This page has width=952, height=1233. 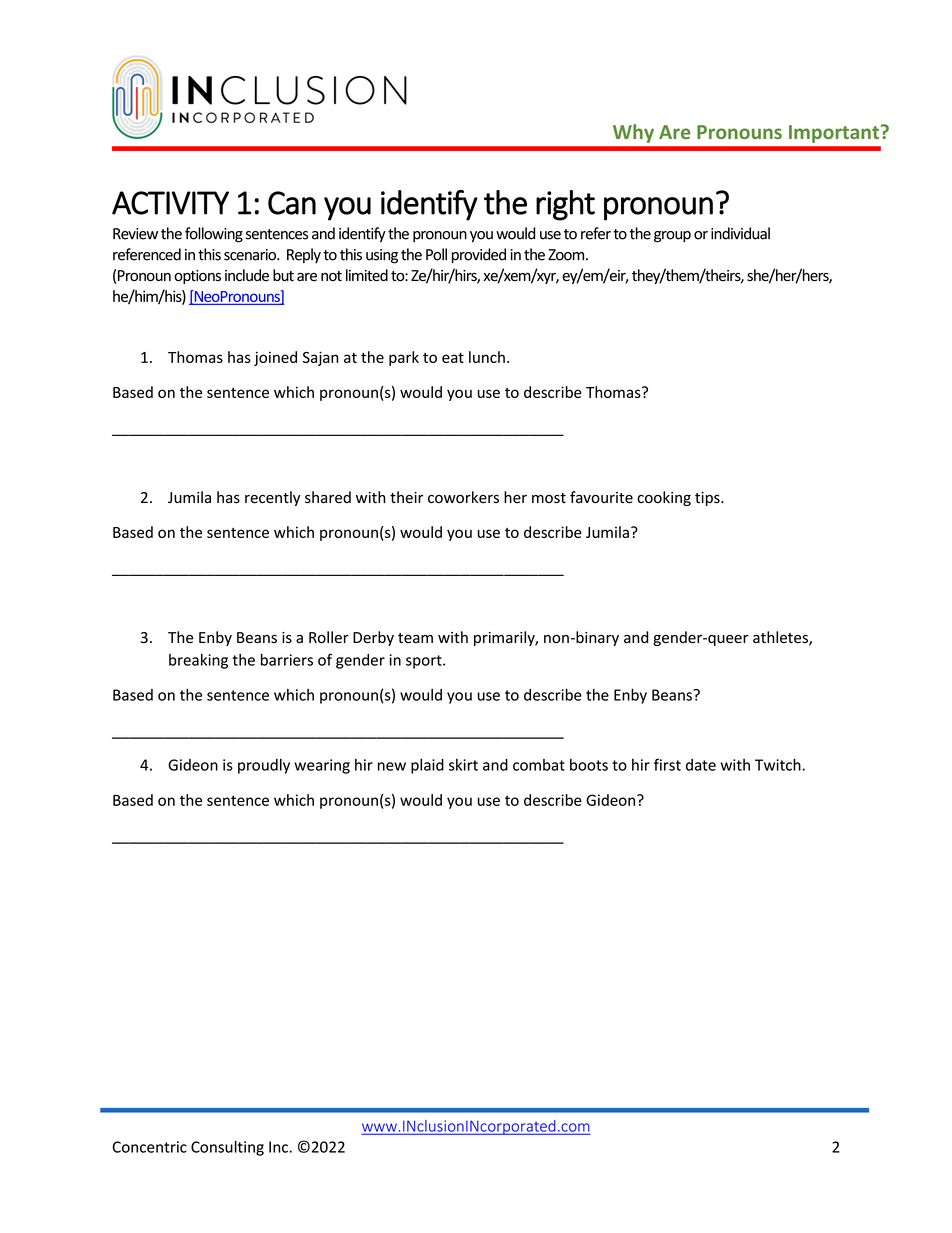 What do you see at coordinates (227, 1148) in the page?
I see `Consulting` at bounding box center [227, 1148].
